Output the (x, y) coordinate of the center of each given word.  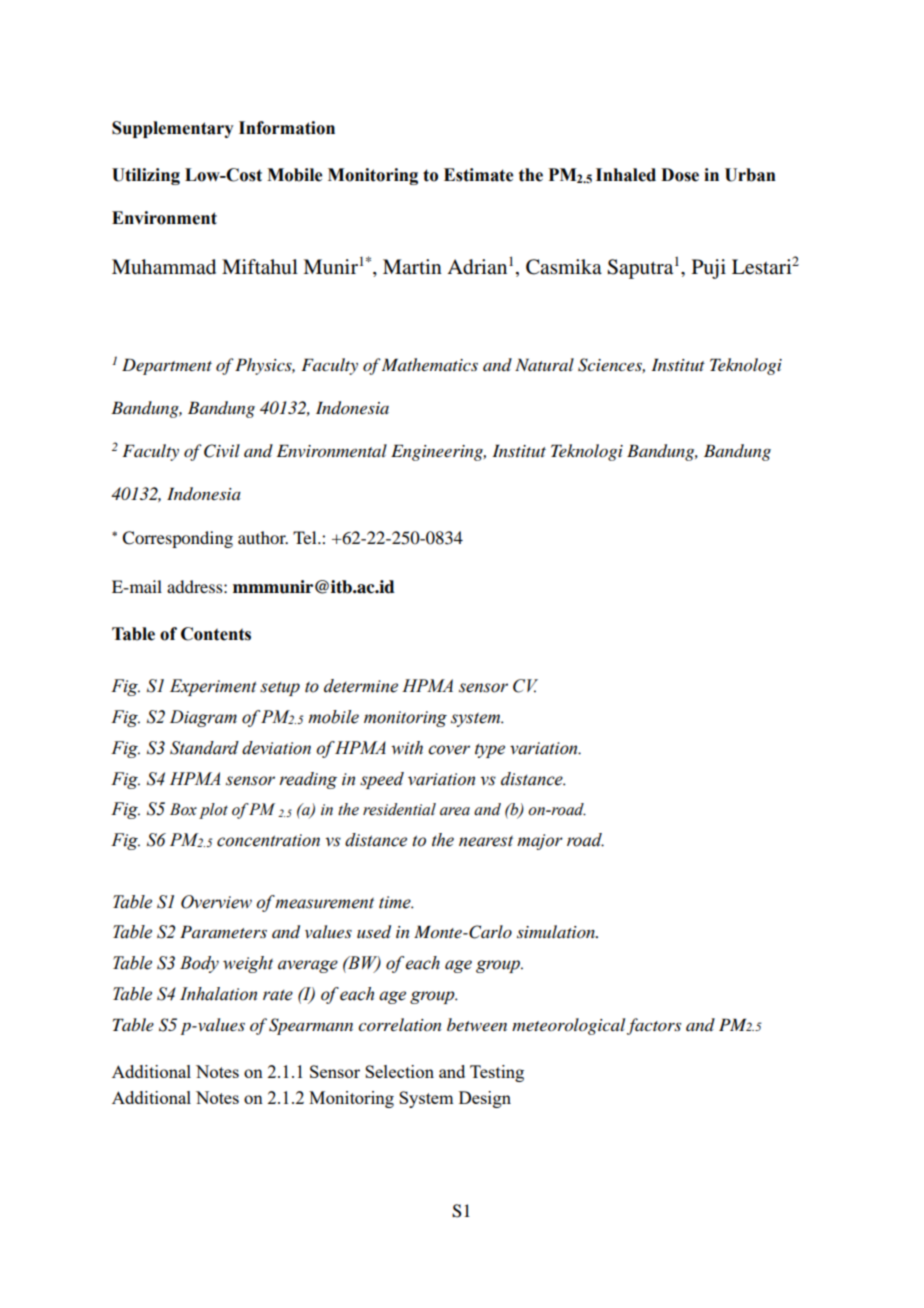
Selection (399, 1071)
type (490, 751)
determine (361, 686)
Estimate (478, 175)
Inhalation (218, 994)
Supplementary (173, 129)
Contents (216, 634)
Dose (680, 175)
